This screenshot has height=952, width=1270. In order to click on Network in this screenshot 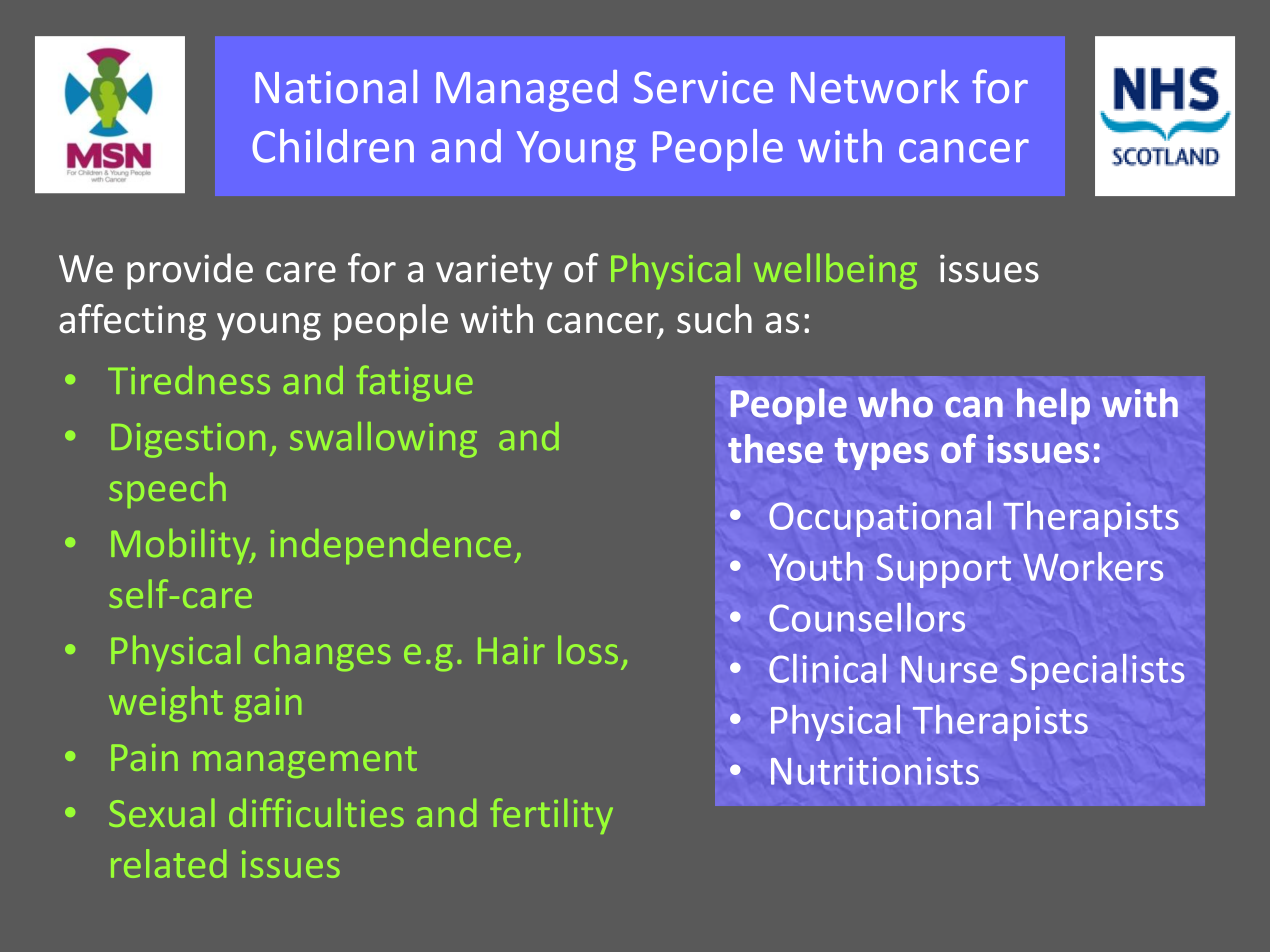, I will do `click(875, 86)`.
